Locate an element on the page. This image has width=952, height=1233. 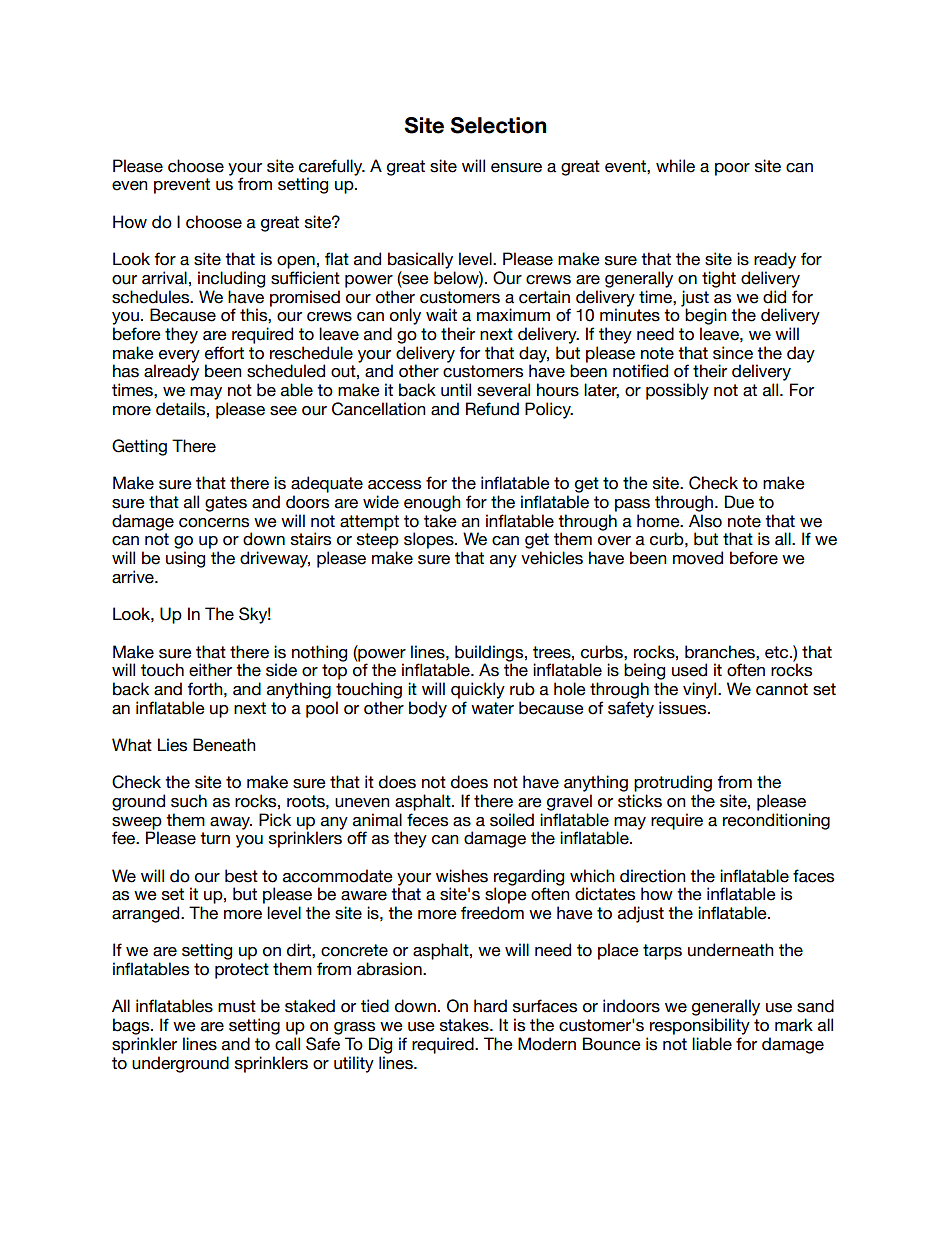
Selection is located at coordinates (498, 125).
